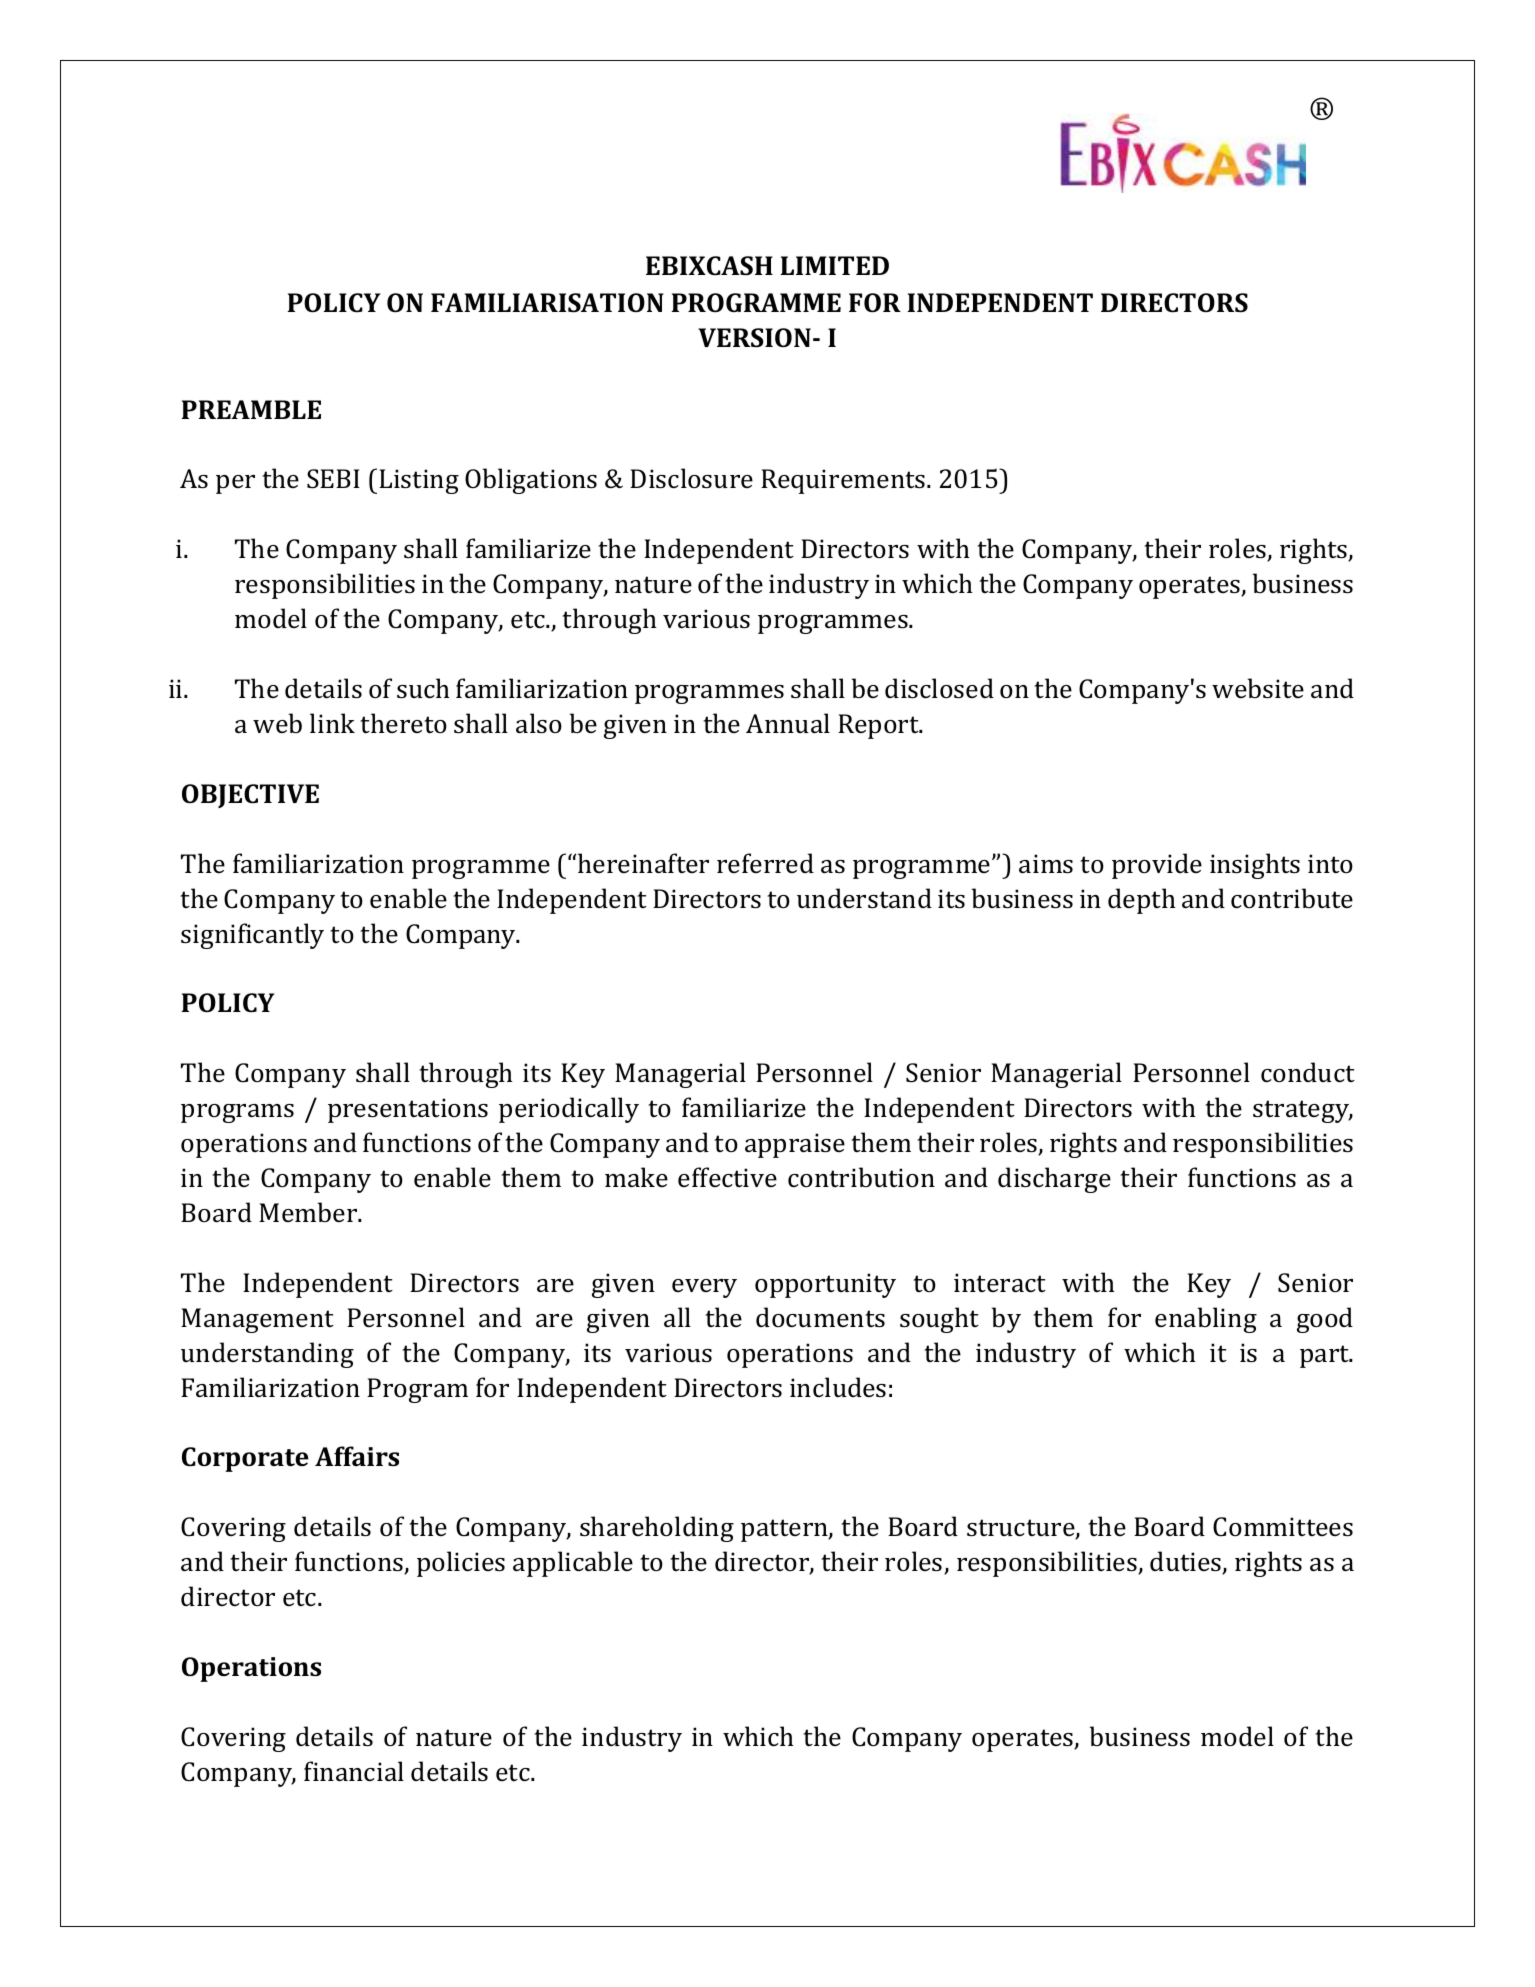  Describe the element at coordinates (252, 936) in the screenshot. I see `significantly` at that location.
